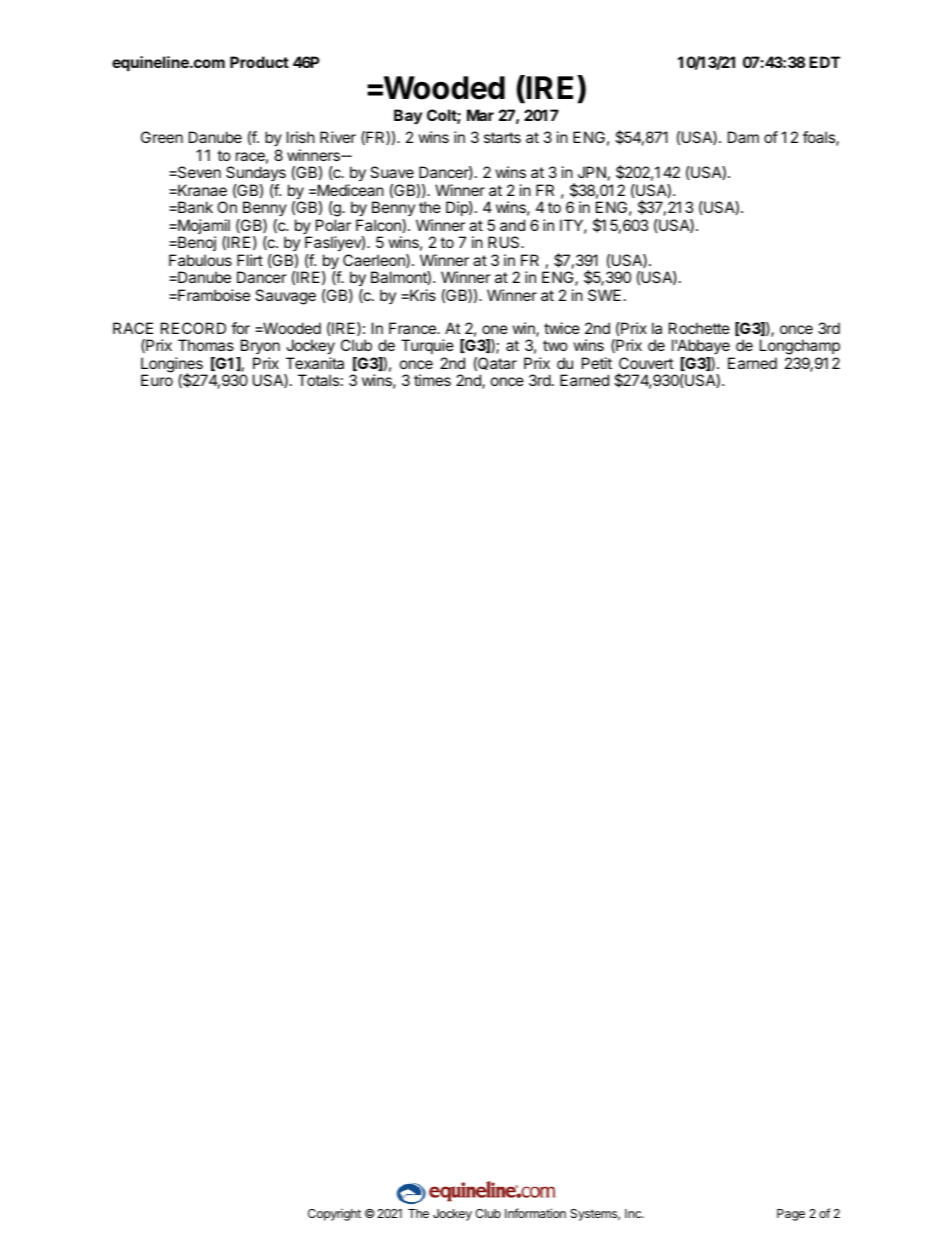 The image size is (952, 1233). Describe the element at coordinates (259, 62) in the screenshot. I see `Product` at that location.
